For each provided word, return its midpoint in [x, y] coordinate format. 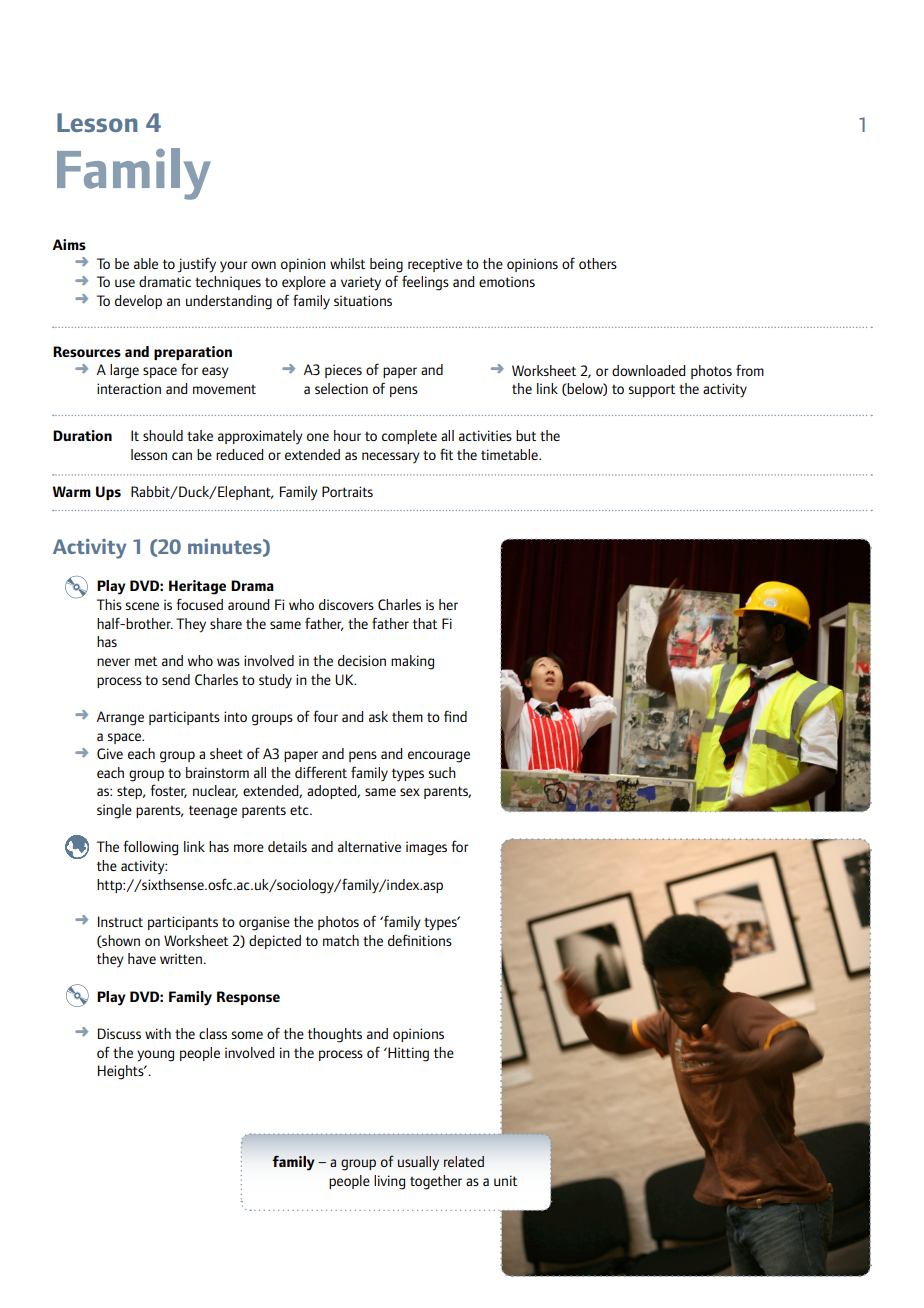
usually [418, 1163]
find [455, 716]
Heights [122, 1072]
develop [138, 302]
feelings [425, 283]
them [407, 716]
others [598, 263]
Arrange [120, 718]
